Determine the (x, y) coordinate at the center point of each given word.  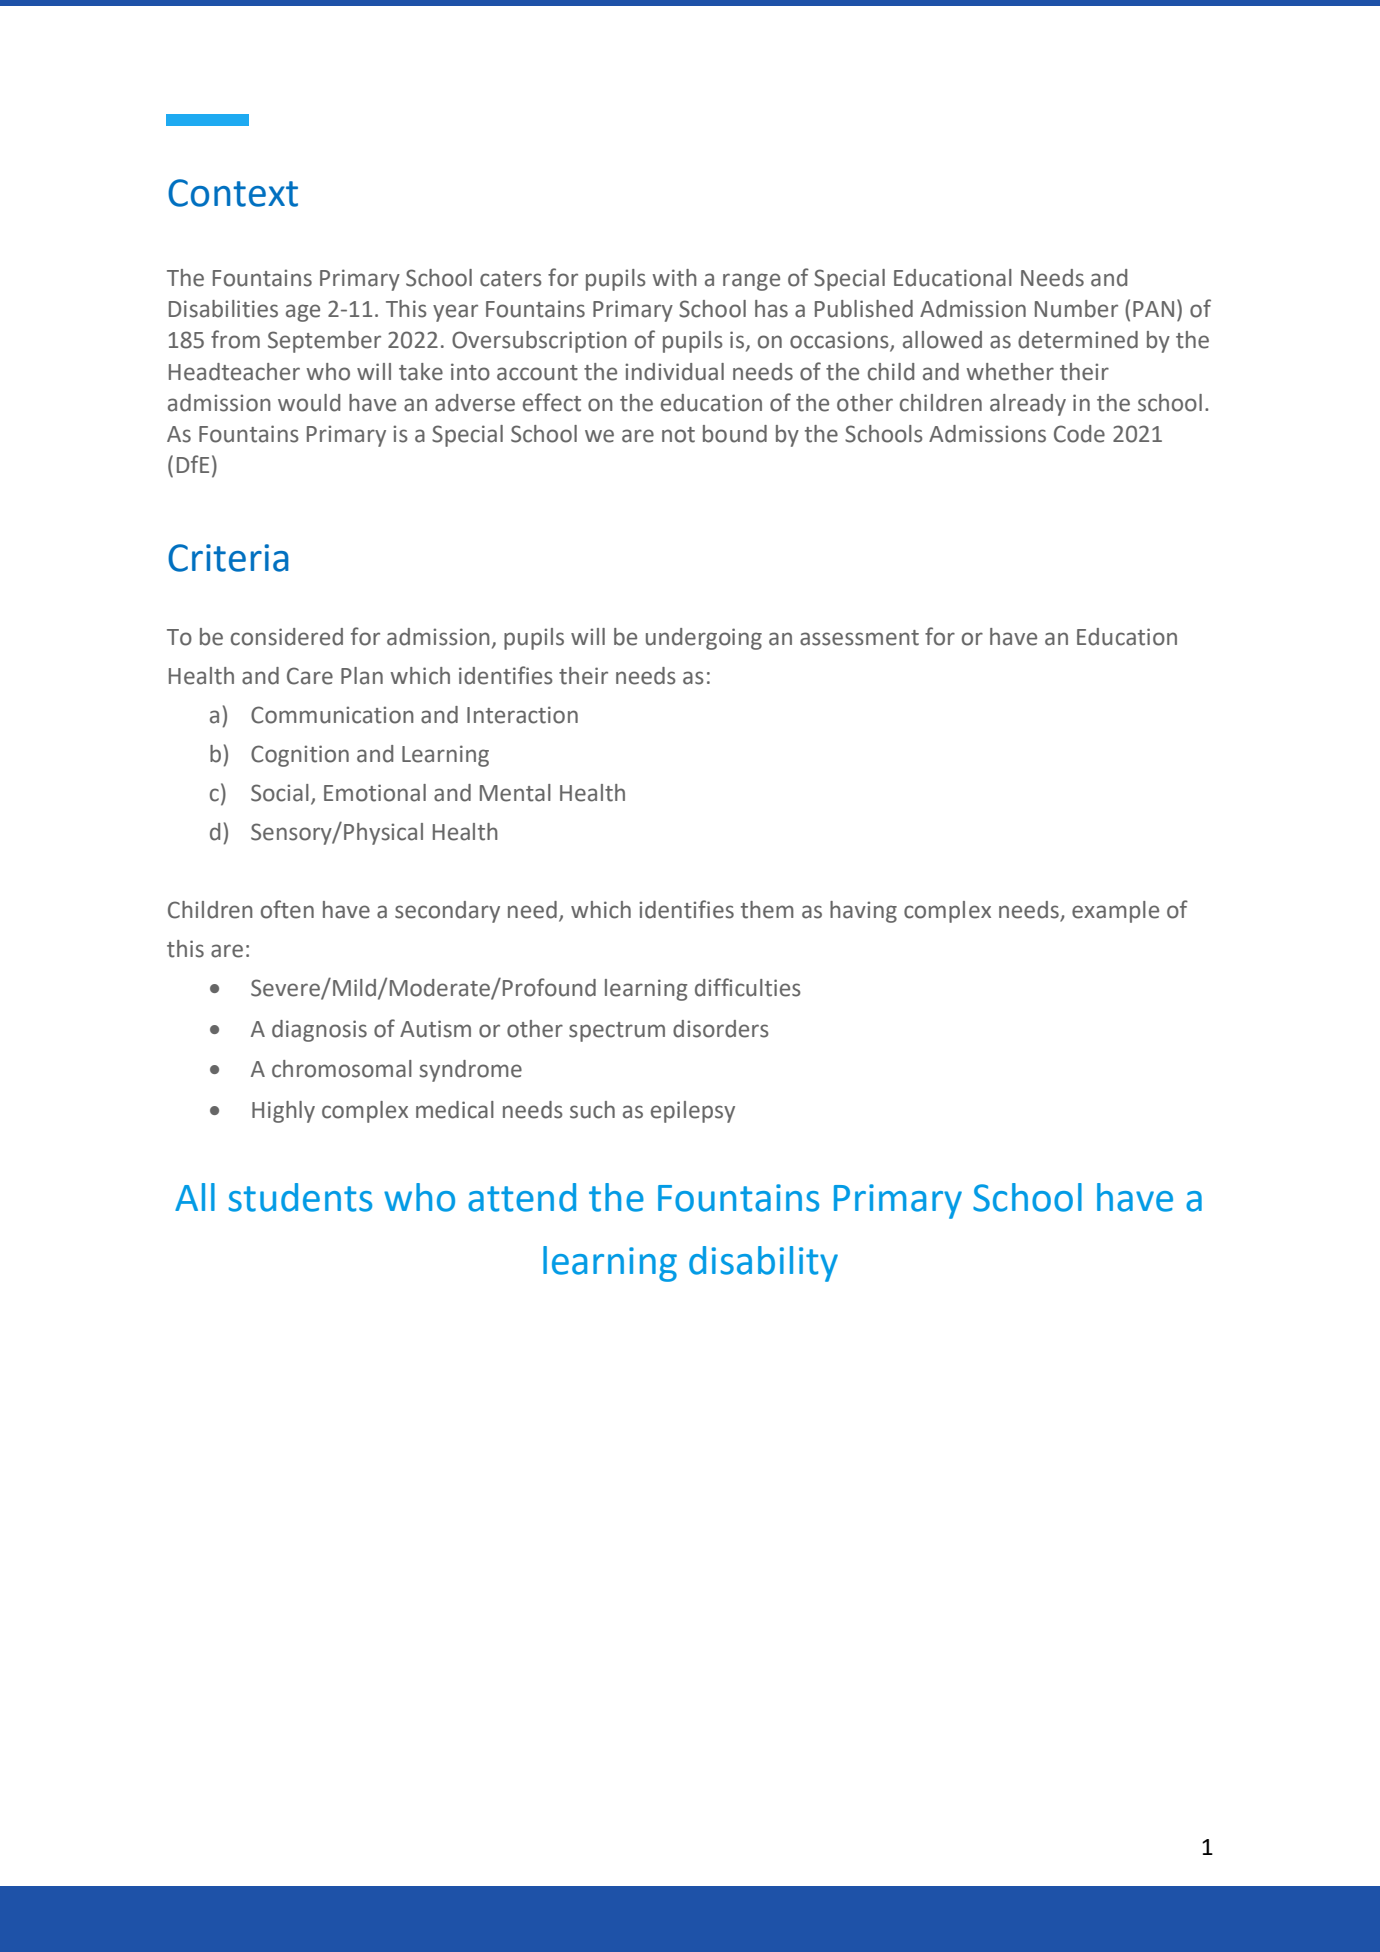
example (1115, 912)
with (674, 278)
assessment (859, 638)
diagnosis (319, 1031)
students (300, 1197)
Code (1079, 434)
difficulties (748, 987)
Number (1076, 309)
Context (233, 193)
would (309, 403)
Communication (332, 715)
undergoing (704, 639)
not (678, 435)
